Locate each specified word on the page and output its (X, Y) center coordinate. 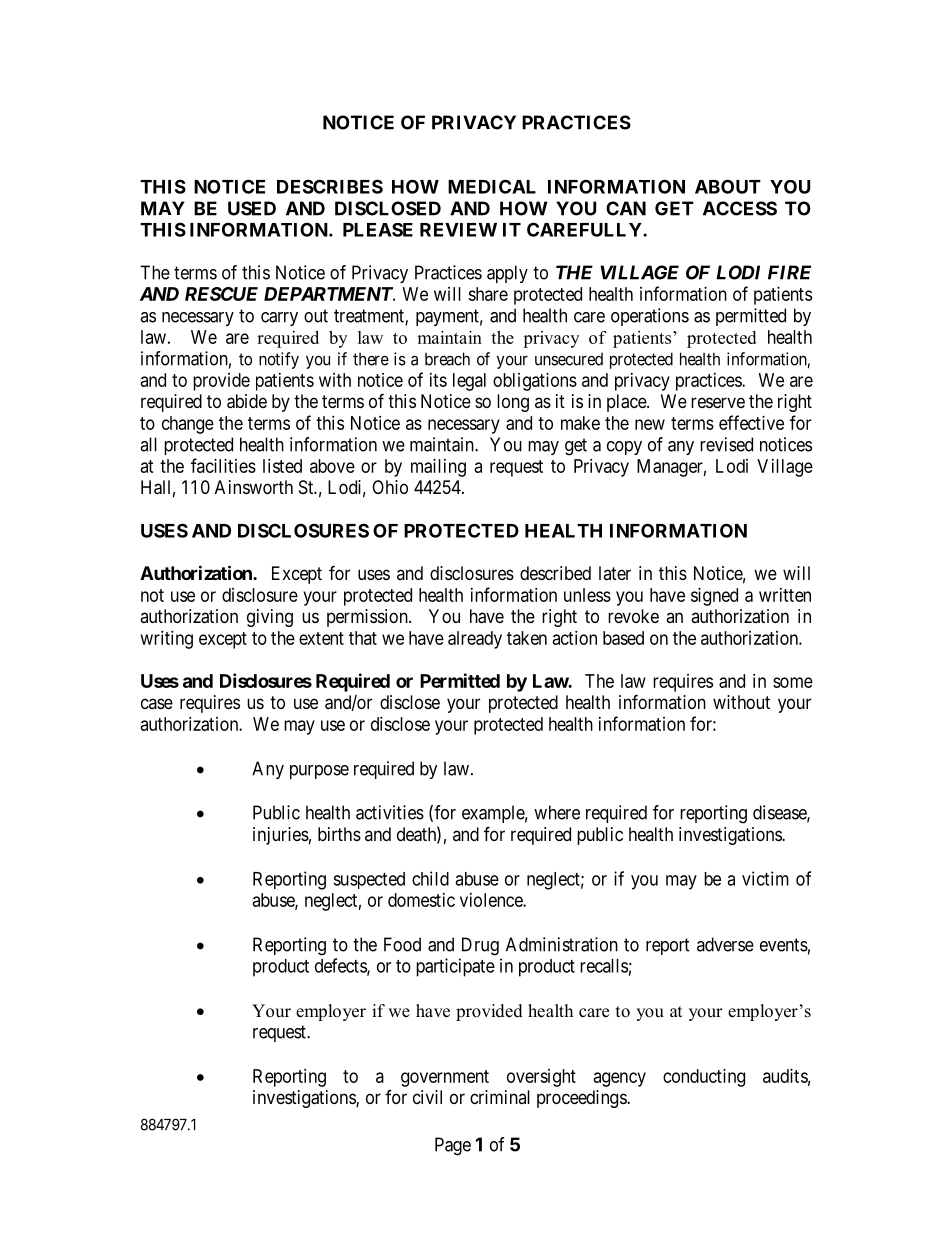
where (557, 812)
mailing (438, 468)
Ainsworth (254, 487)
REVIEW (458, 230)
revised (726, 444)
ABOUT (728, 186)
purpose (319, 772)
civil (427, 1097)
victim (765, 878)
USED (252, 208)
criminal (500, 1097)
